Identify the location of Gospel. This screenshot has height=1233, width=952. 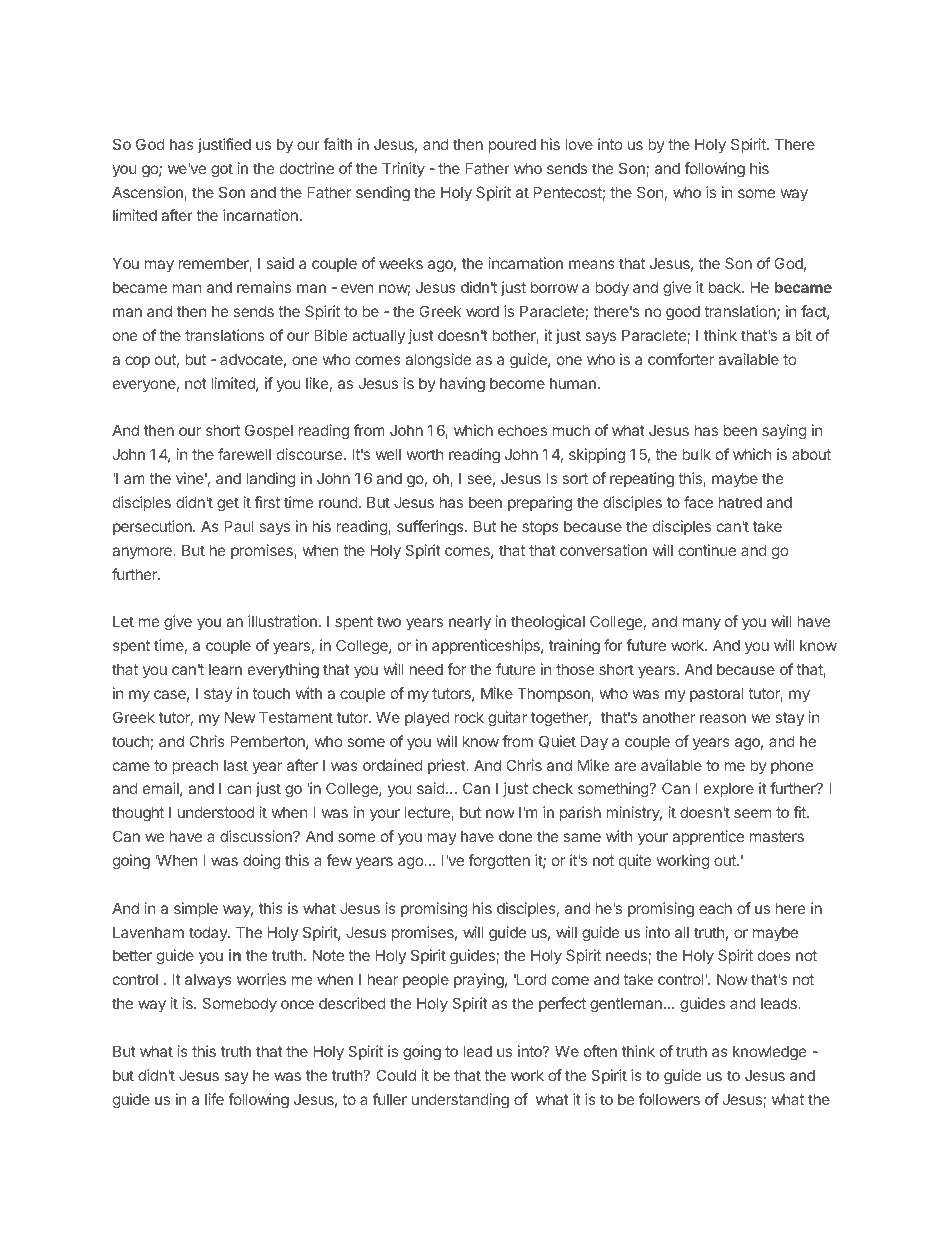
(269, 431).
